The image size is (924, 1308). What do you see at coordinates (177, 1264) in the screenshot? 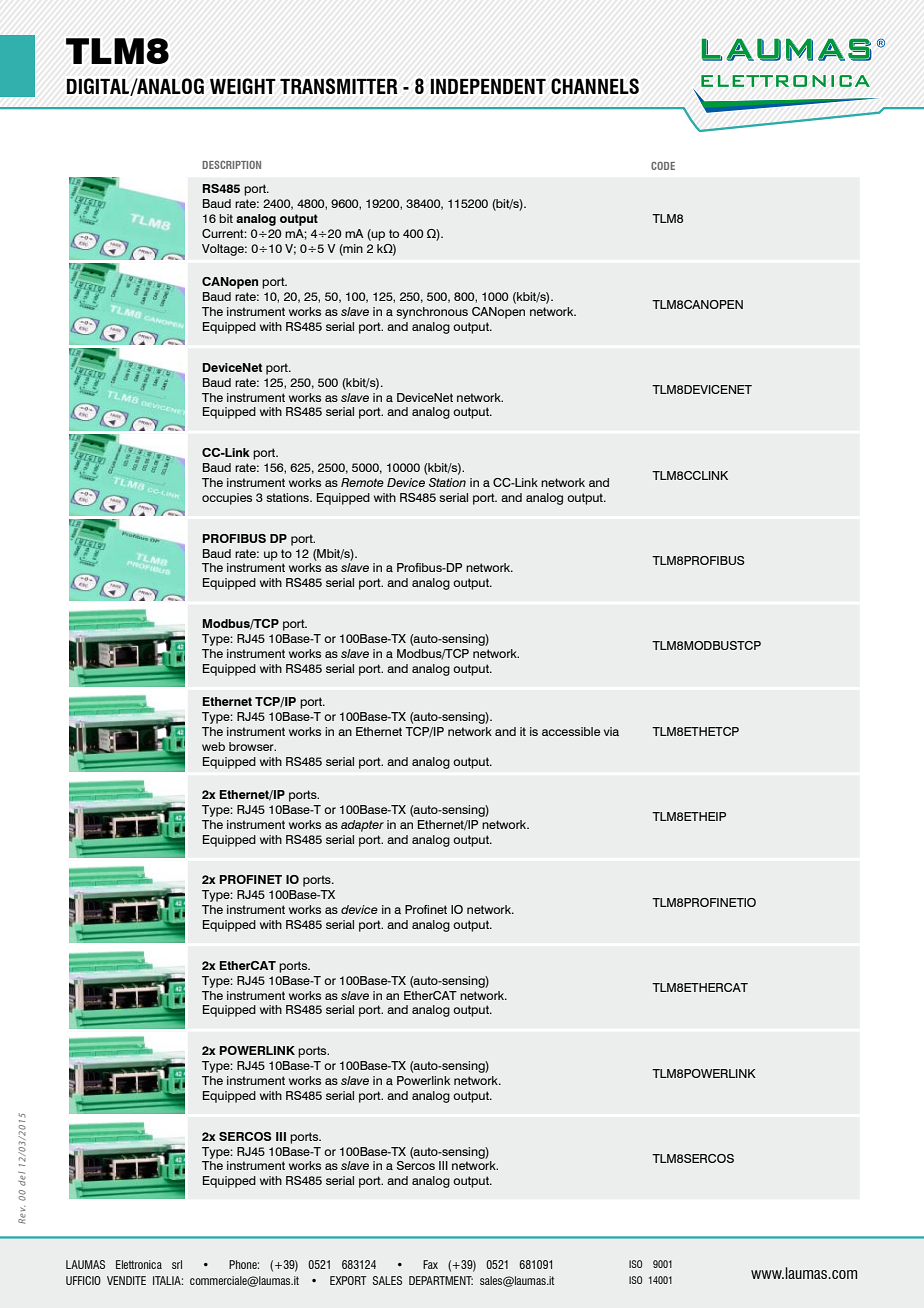
I see `srl` at bounding box center [177, 1264].
